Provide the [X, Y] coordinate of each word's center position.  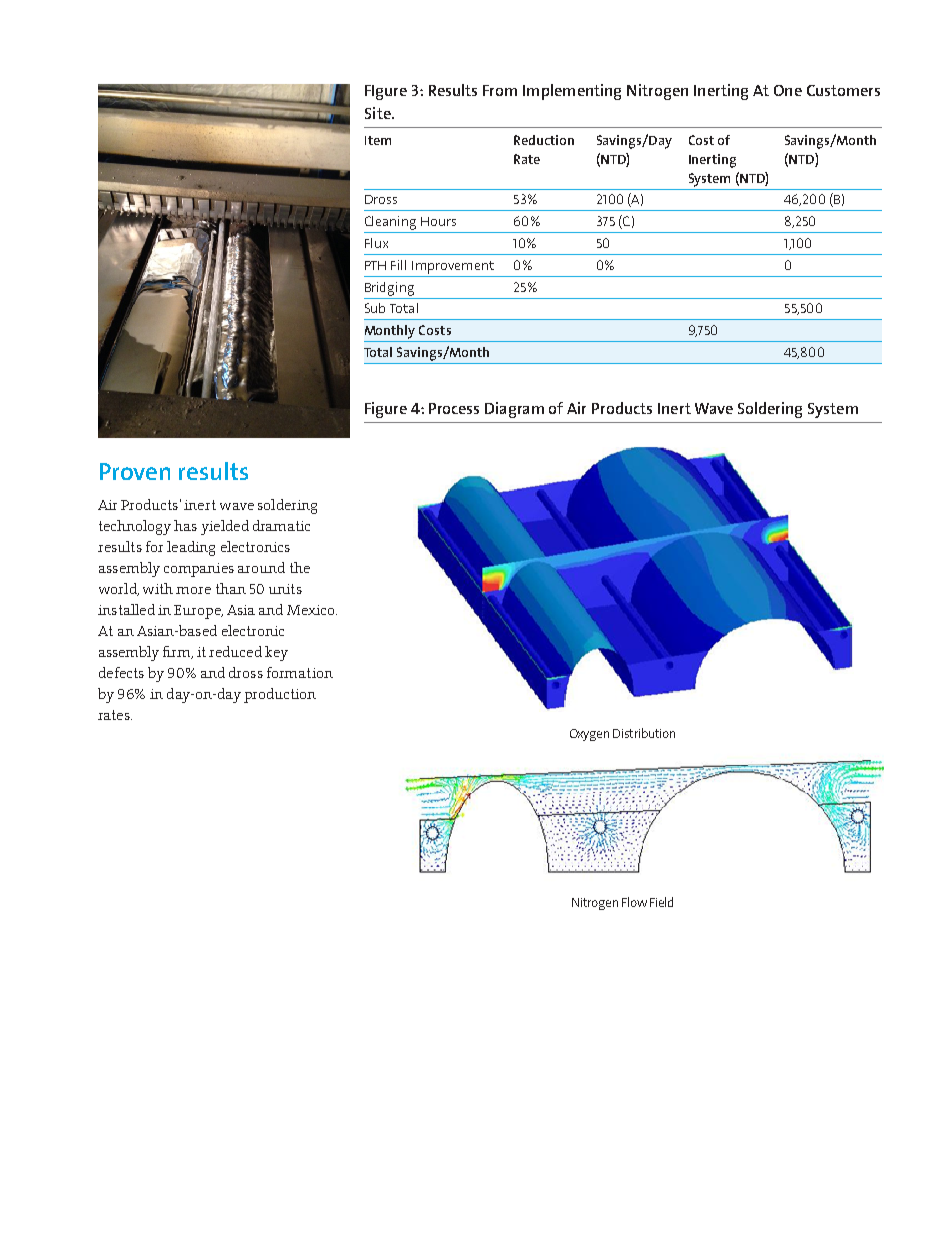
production [280, 695]
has [185, 525]
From [500, 90]
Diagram [514, 410]
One [788, 90]
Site [379, 113]
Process [454, 408]
